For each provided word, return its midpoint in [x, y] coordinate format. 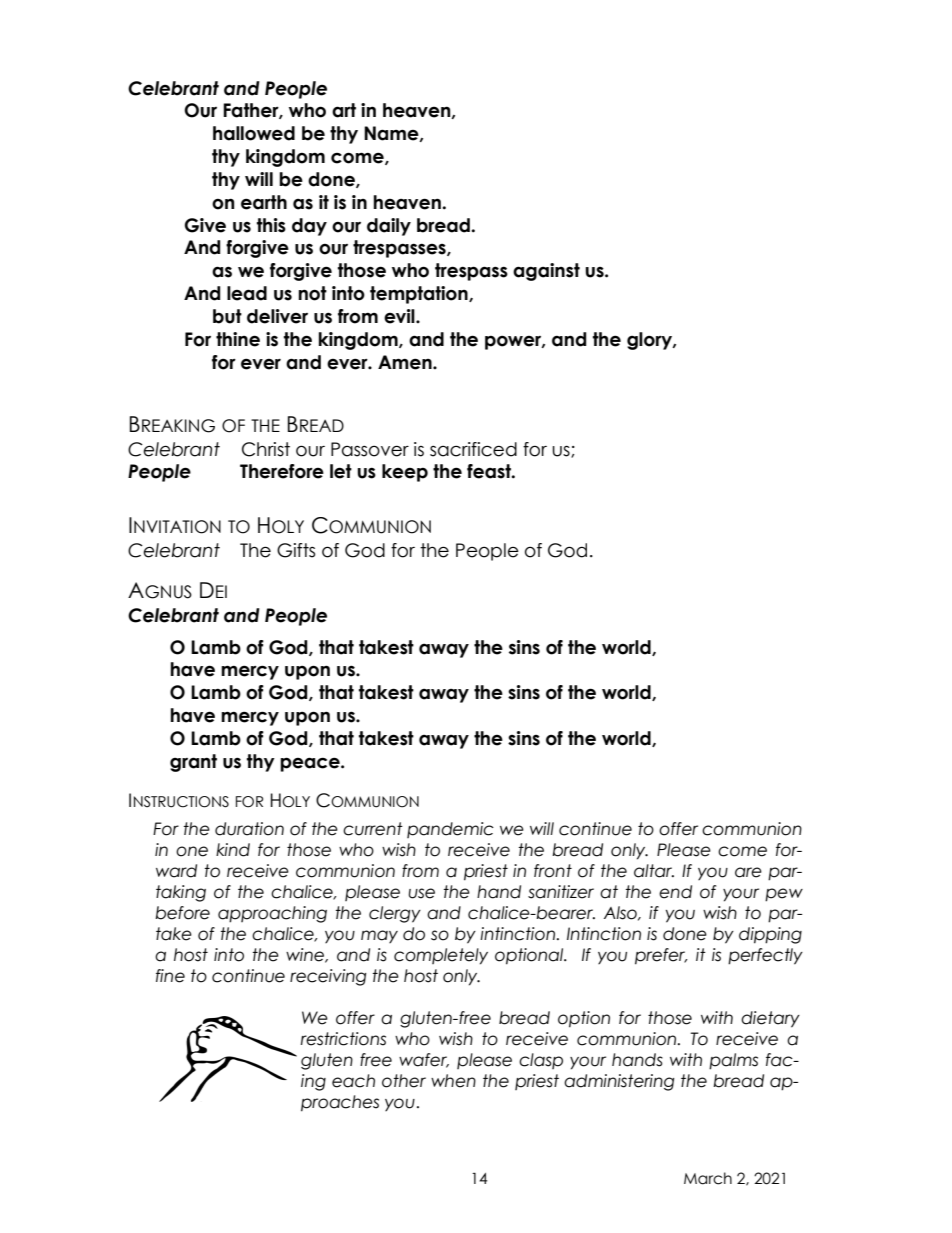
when [453, 1081]
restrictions [343, 1039]
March [708, 1178]
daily [389, 227]
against [546, 272]
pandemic [450, 830]
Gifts [296, 550]
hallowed [254, 133]
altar [654, 871]
